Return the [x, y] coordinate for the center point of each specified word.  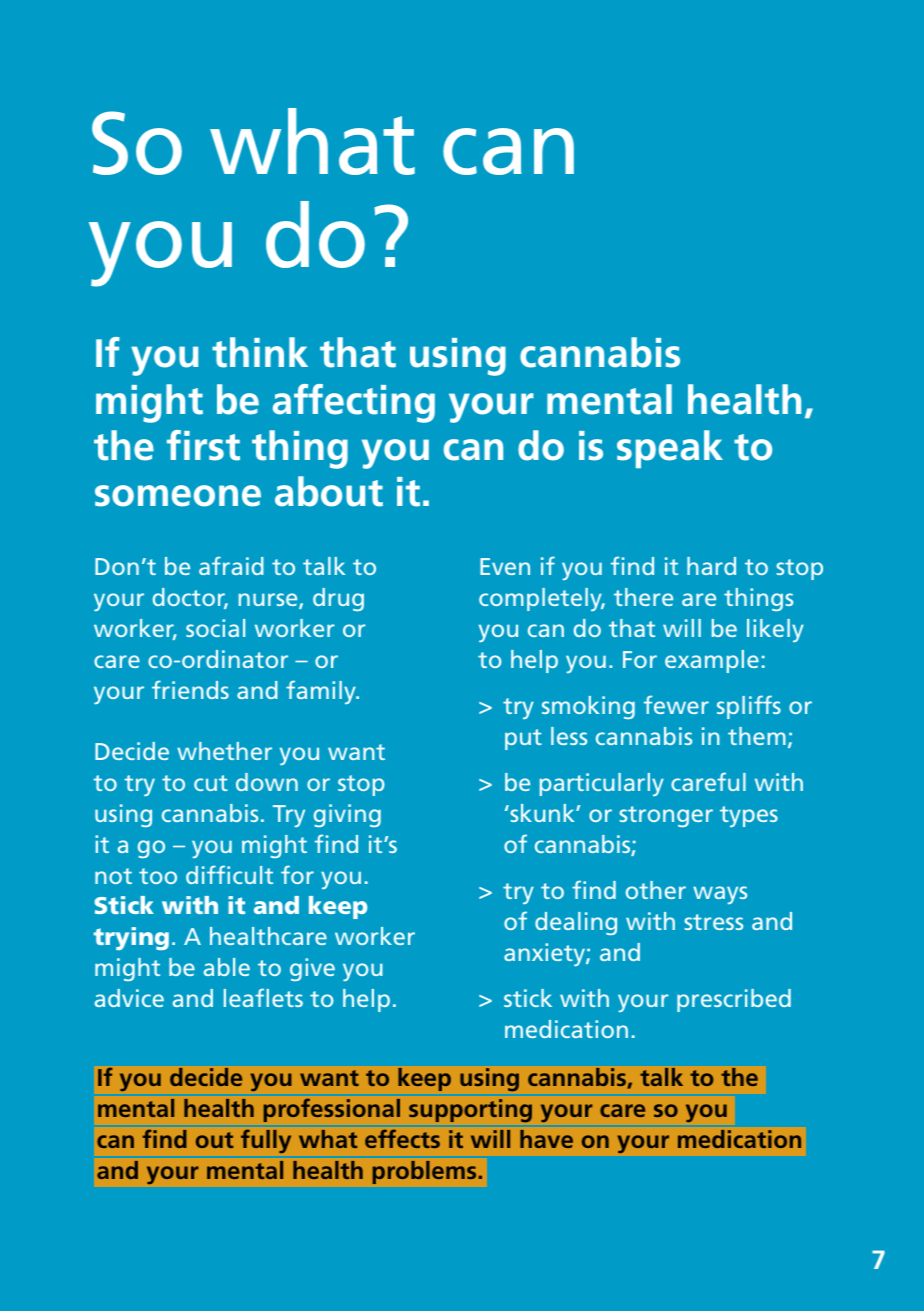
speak [670, 449]
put [523, 739]
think [260, 352]
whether [224, 751]
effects [402, 1139]
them [757, 736]
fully [266, 1141]
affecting [354, 403]
